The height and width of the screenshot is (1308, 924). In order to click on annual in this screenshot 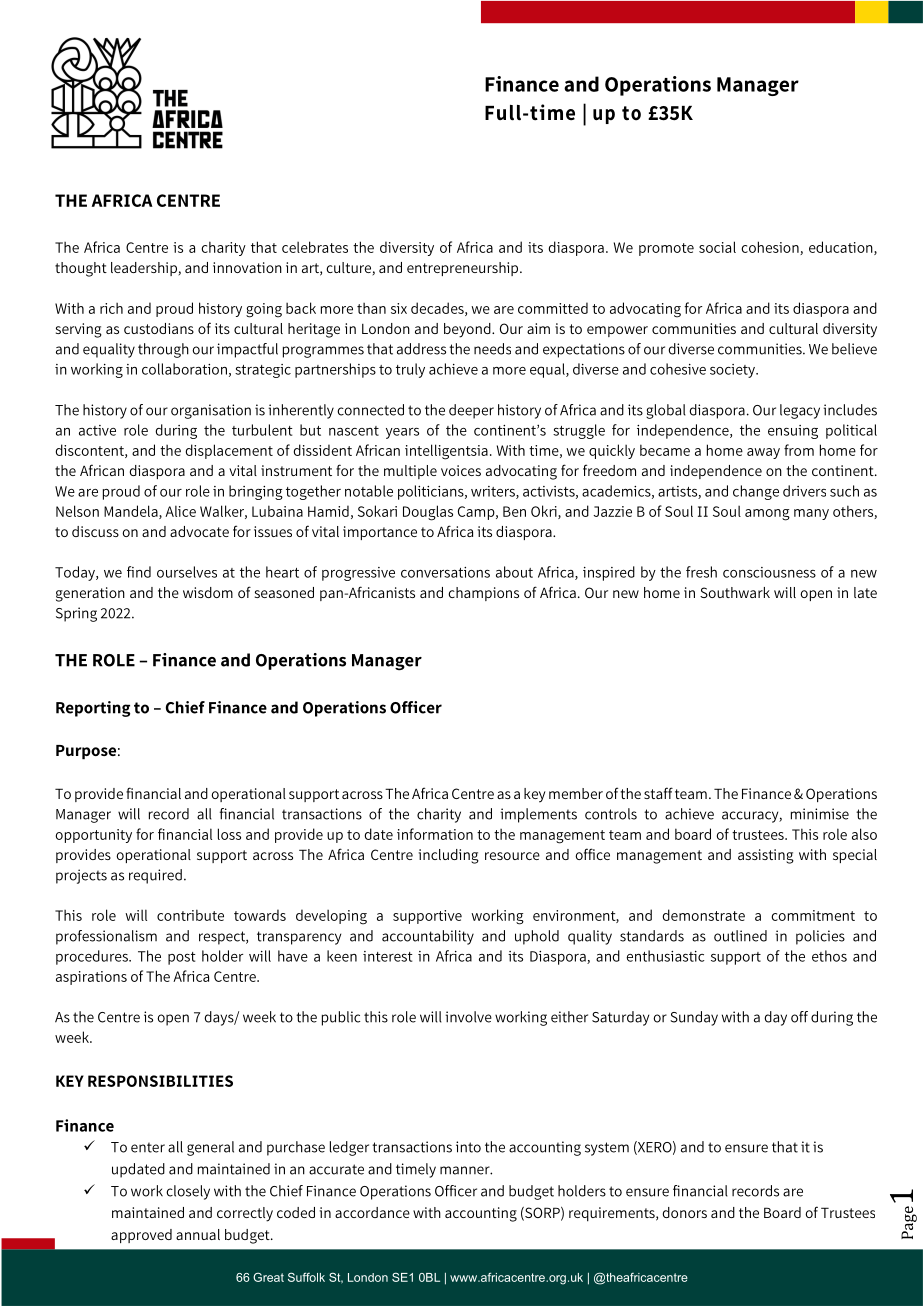, I will do `click(198, 1234)`.
